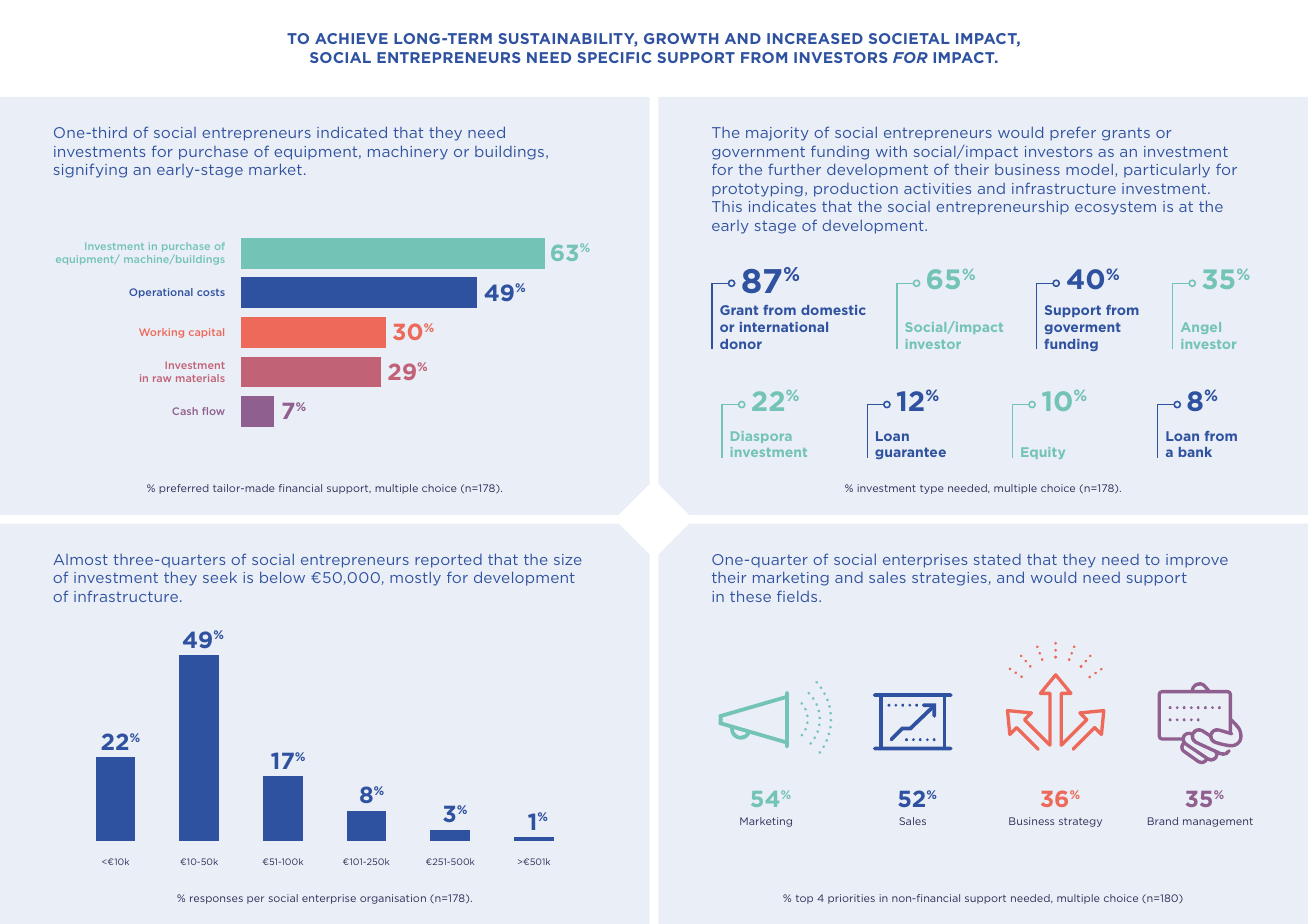  Describe the element at coordinates (761, 437) in the screenshot. I see `Diaspora` at that location.
